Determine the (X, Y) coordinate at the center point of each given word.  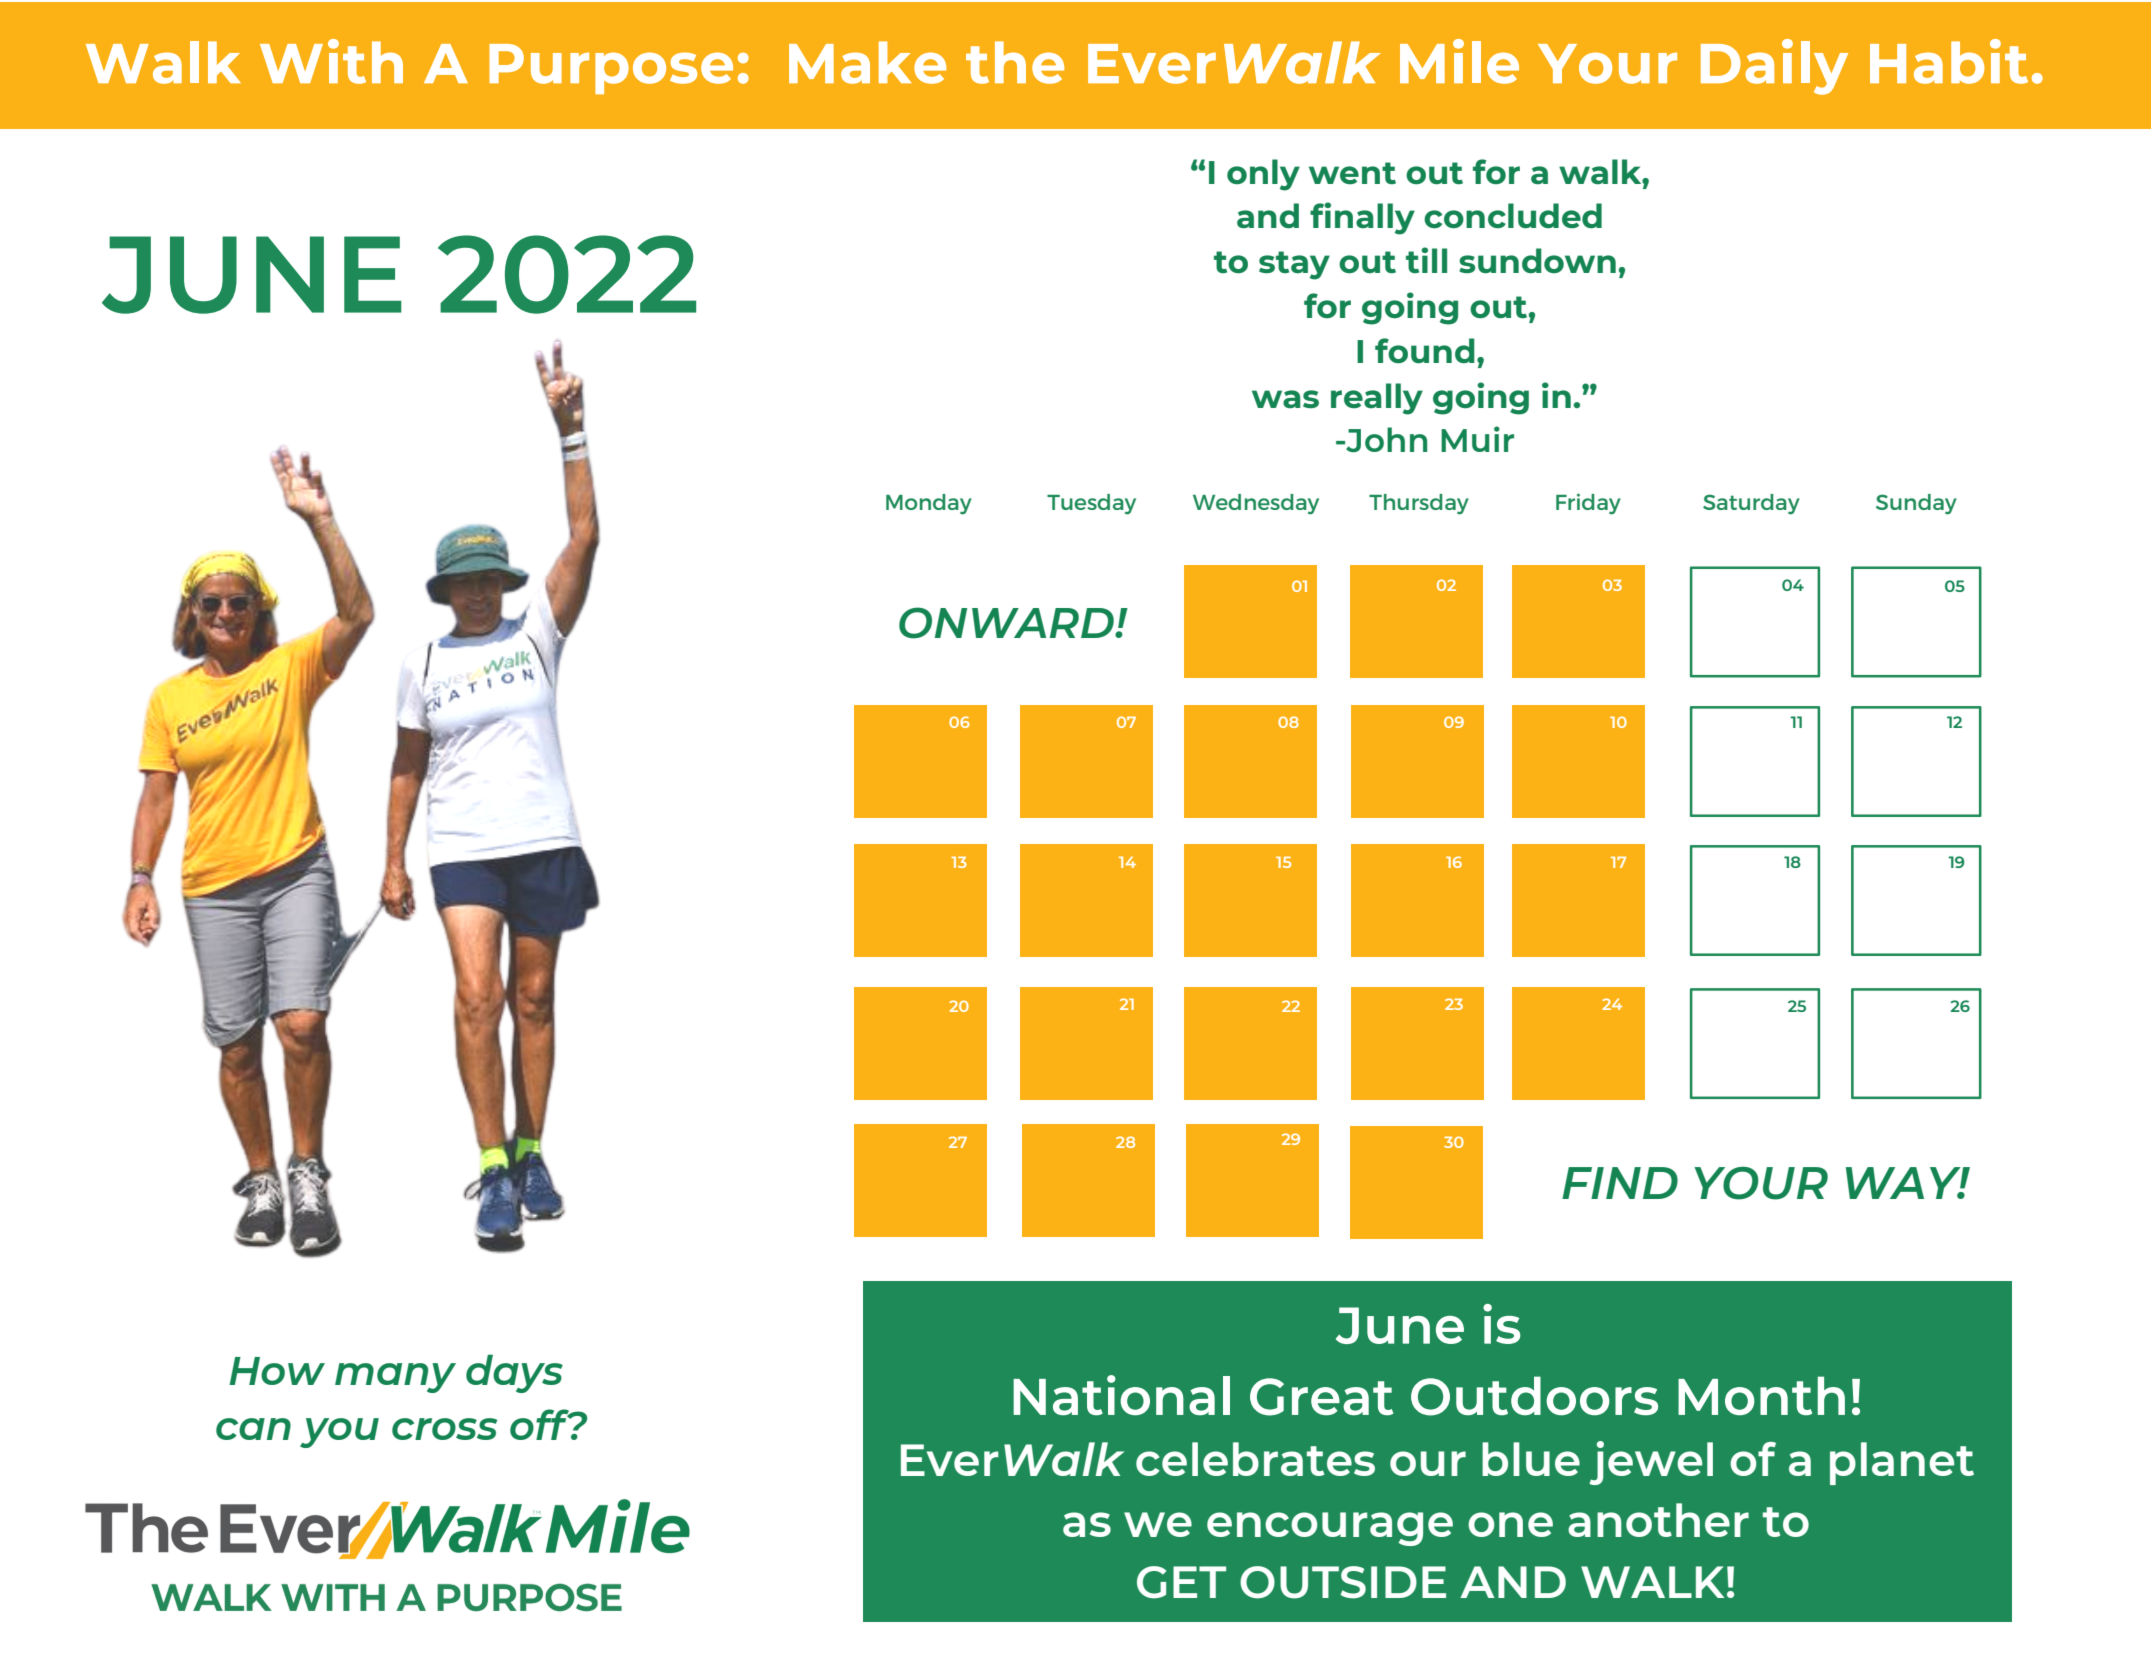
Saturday (1751, 504)
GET (1181, 1582)
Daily (1774, 67)
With (331, 61)
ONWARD (1007, 623)
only (1263, 175)
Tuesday (1091, 504)
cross (445, 1429)
